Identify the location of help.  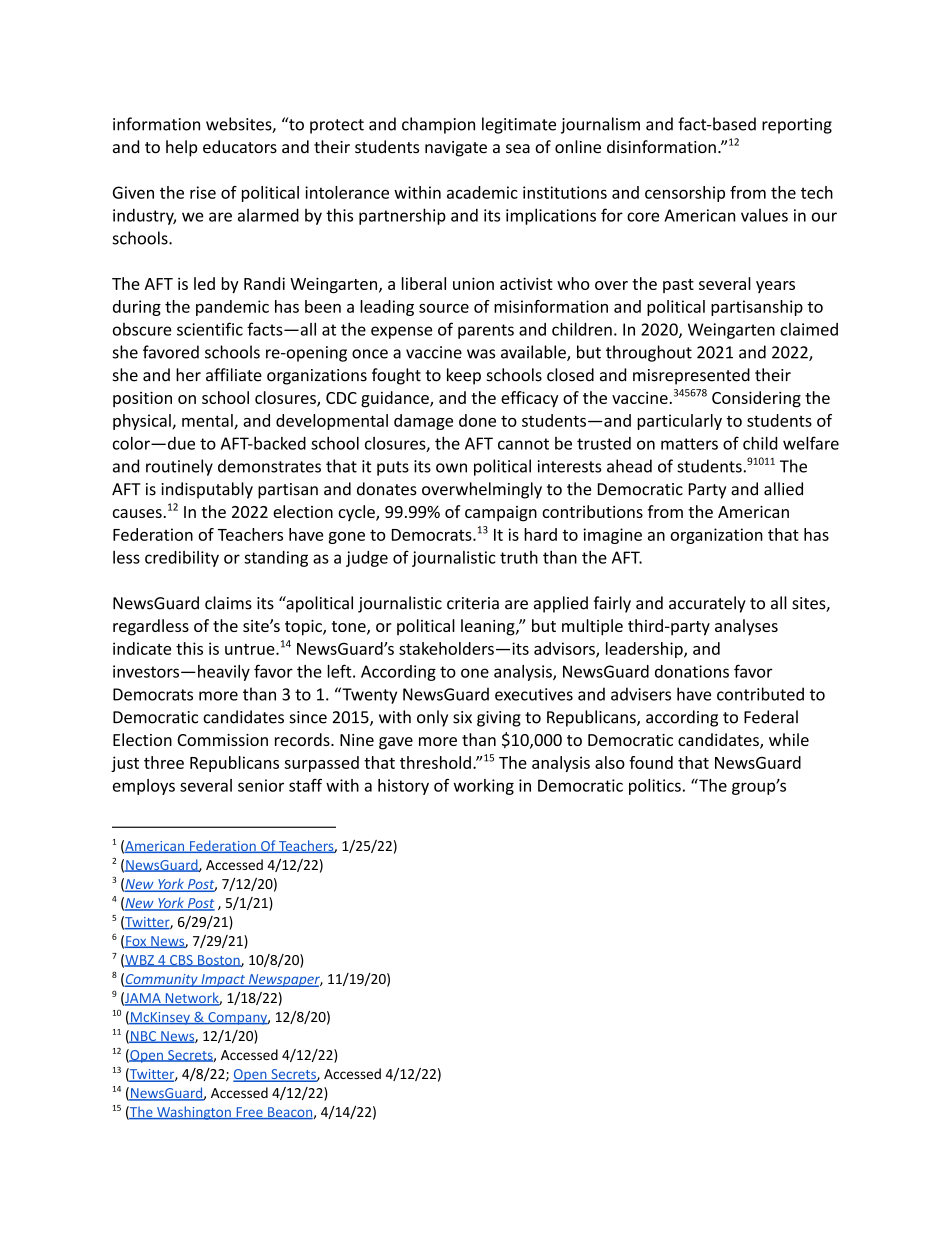
(182, 148).
